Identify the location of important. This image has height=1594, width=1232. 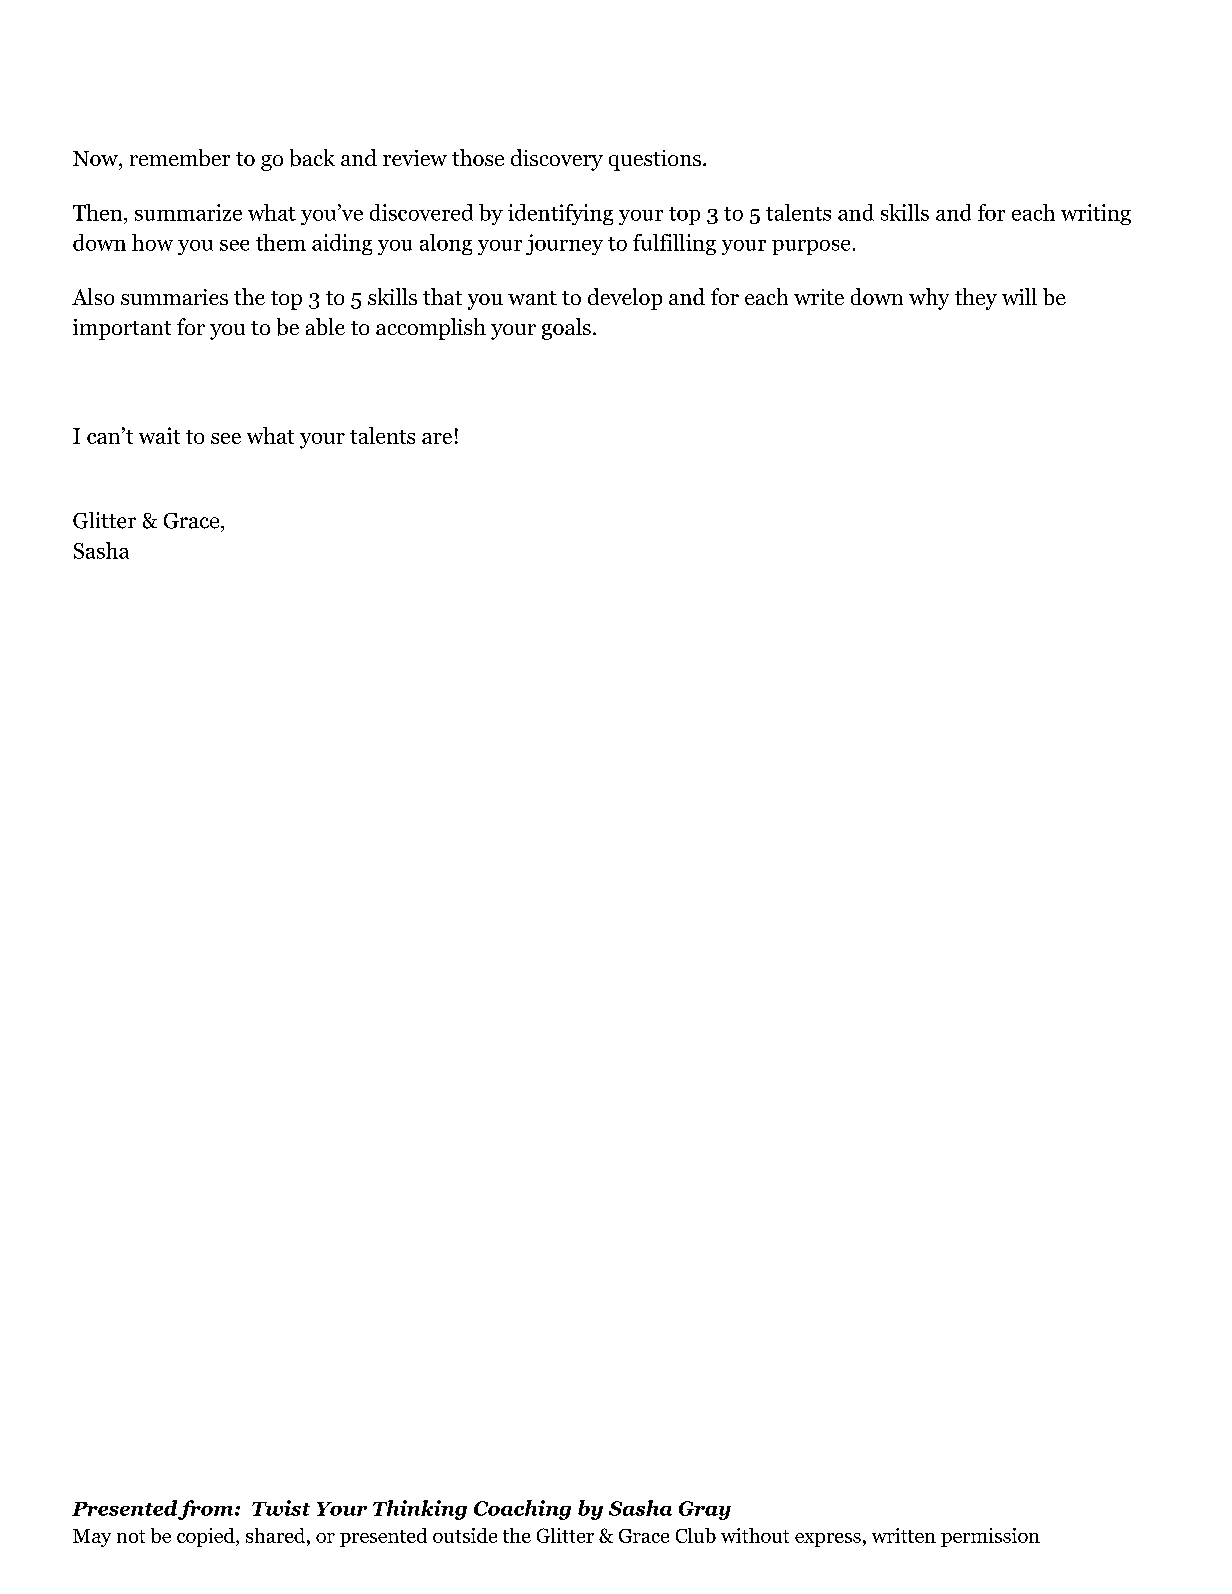
(122, 329).
